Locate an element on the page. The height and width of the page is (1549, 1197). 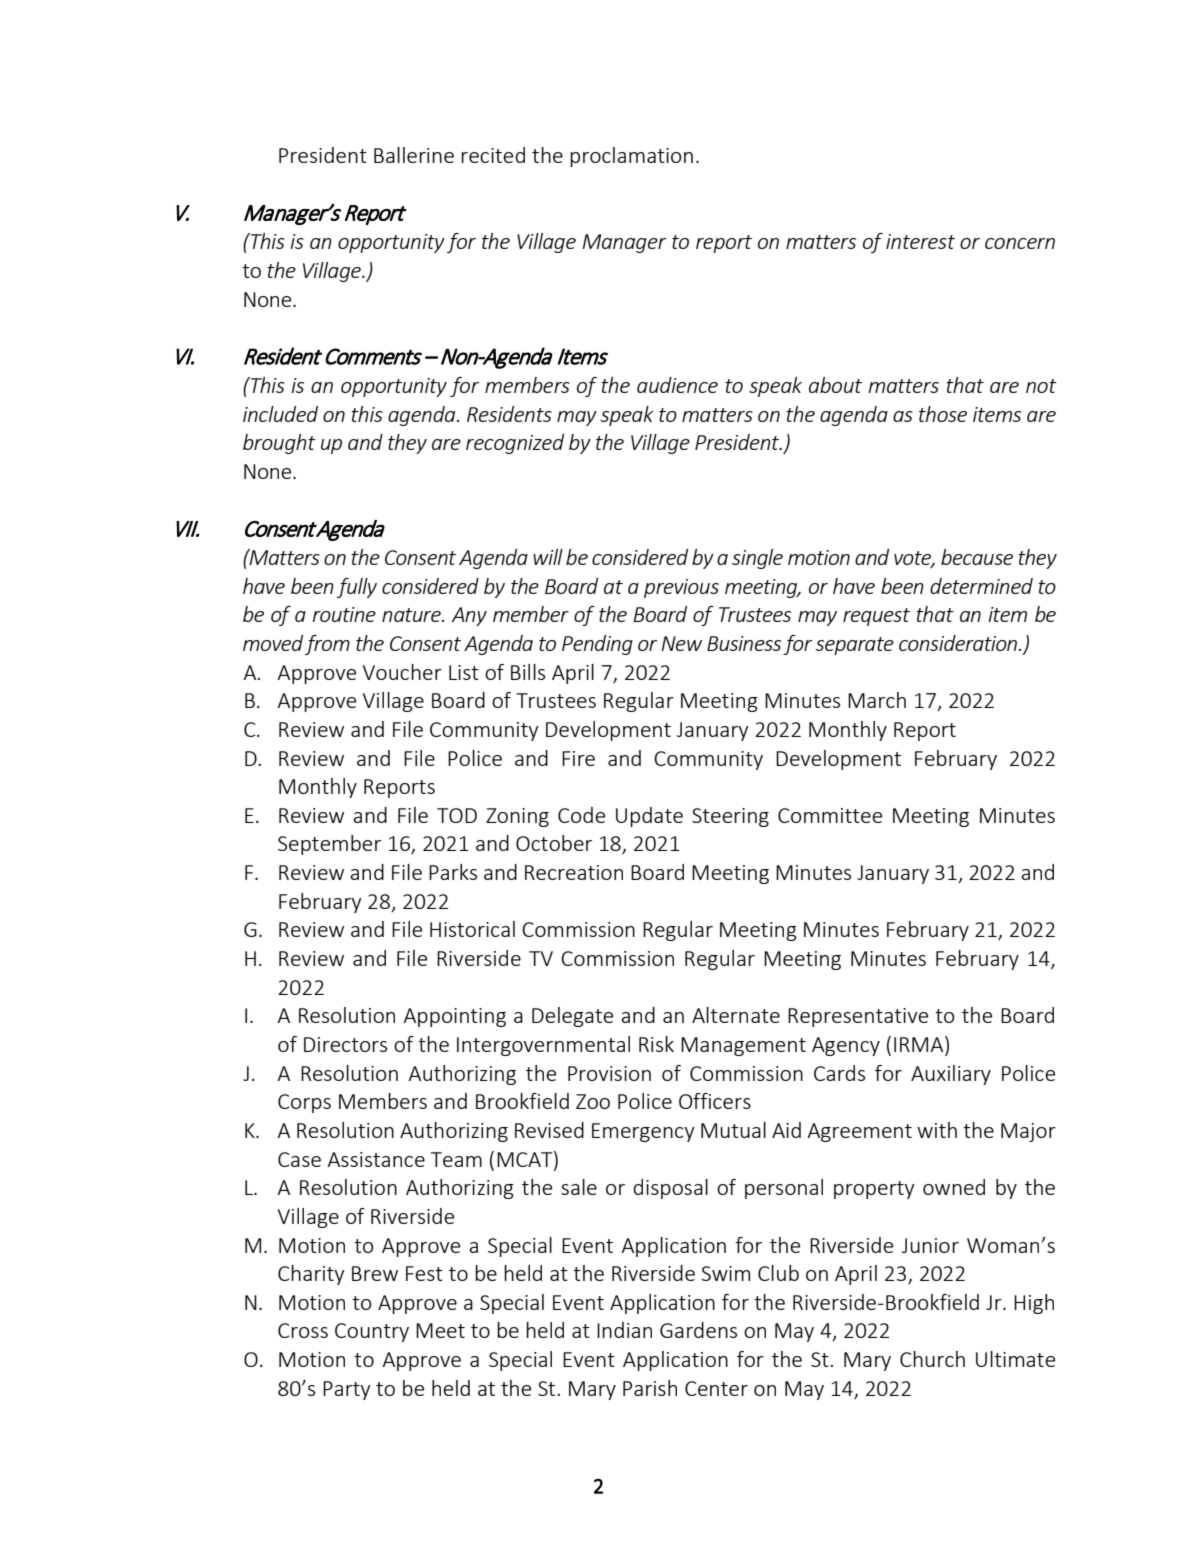
Assistance is located at coordinates (376, 1159).
